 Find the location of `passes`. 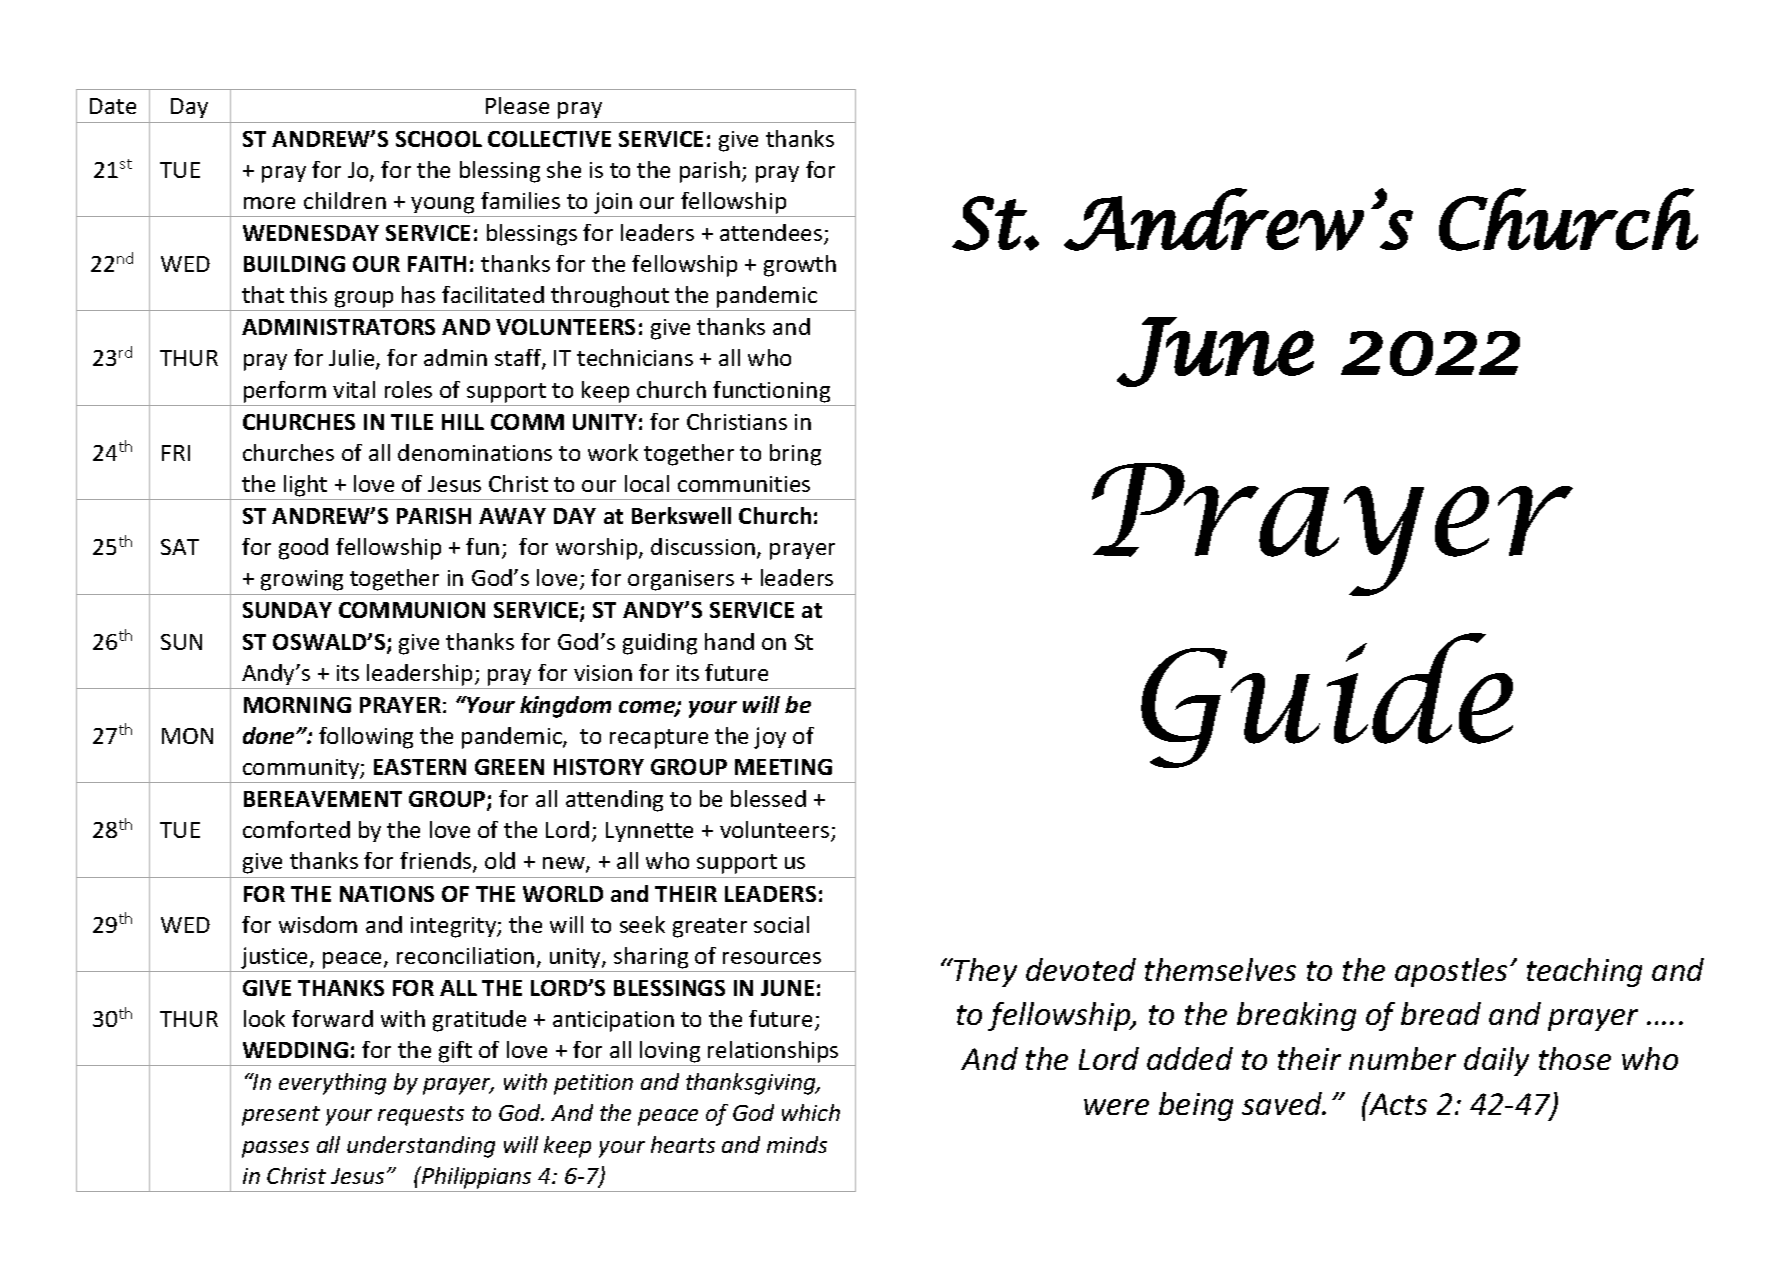

passes is located at coordinates (275, 1149).
